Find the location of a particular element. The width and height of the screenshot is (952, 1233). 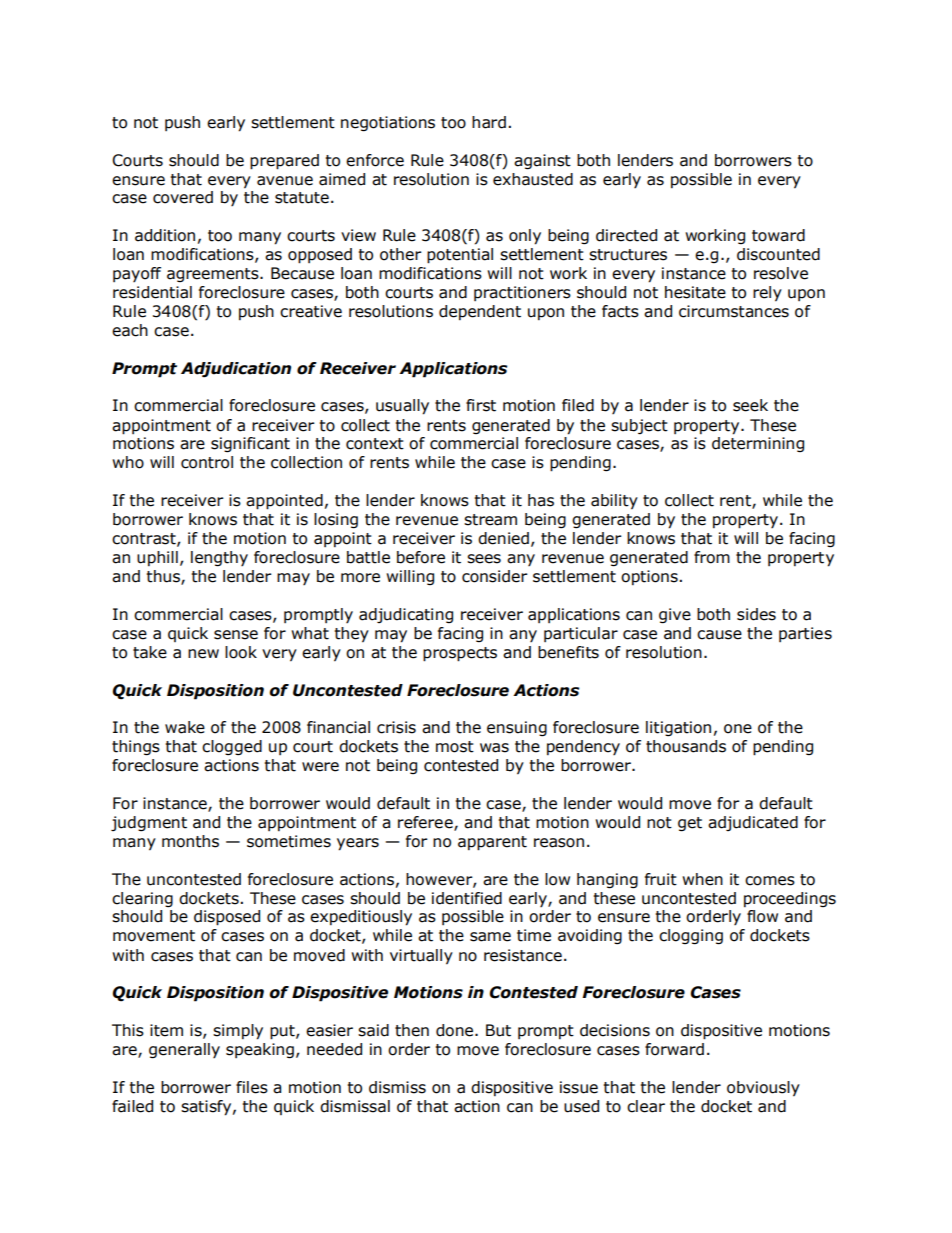

hard is located at coordinates (489, 122).
